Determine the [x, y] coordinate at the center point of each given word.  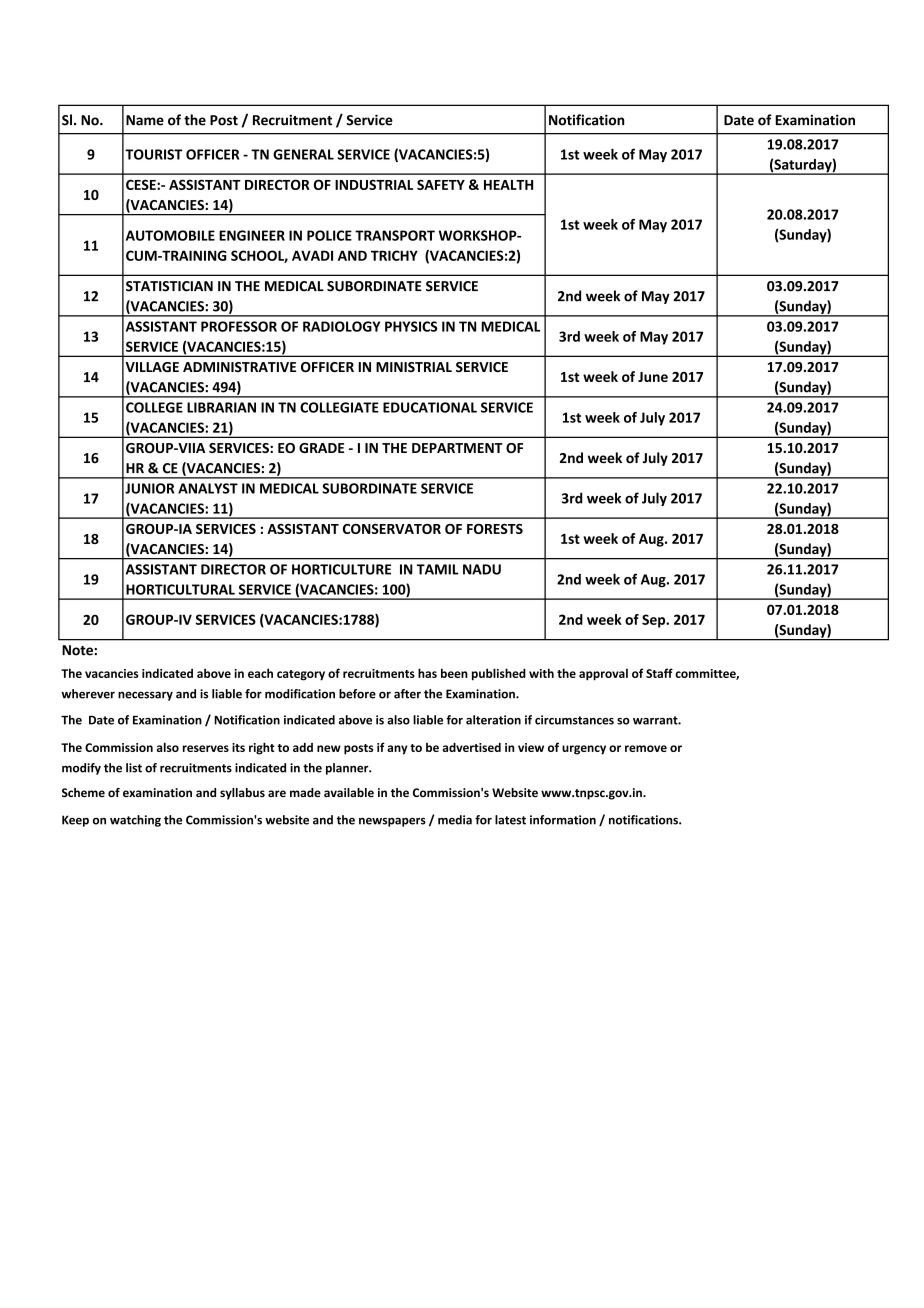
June [653, 377]
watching [135, 821]
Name [145, 120]
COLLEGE [154, 407]
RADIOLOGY [341, 326]
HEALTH [508, 185]
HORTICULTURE [341, 569]
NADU [482, 569]
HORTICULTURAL [180, 589]
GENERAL [303, 154]
